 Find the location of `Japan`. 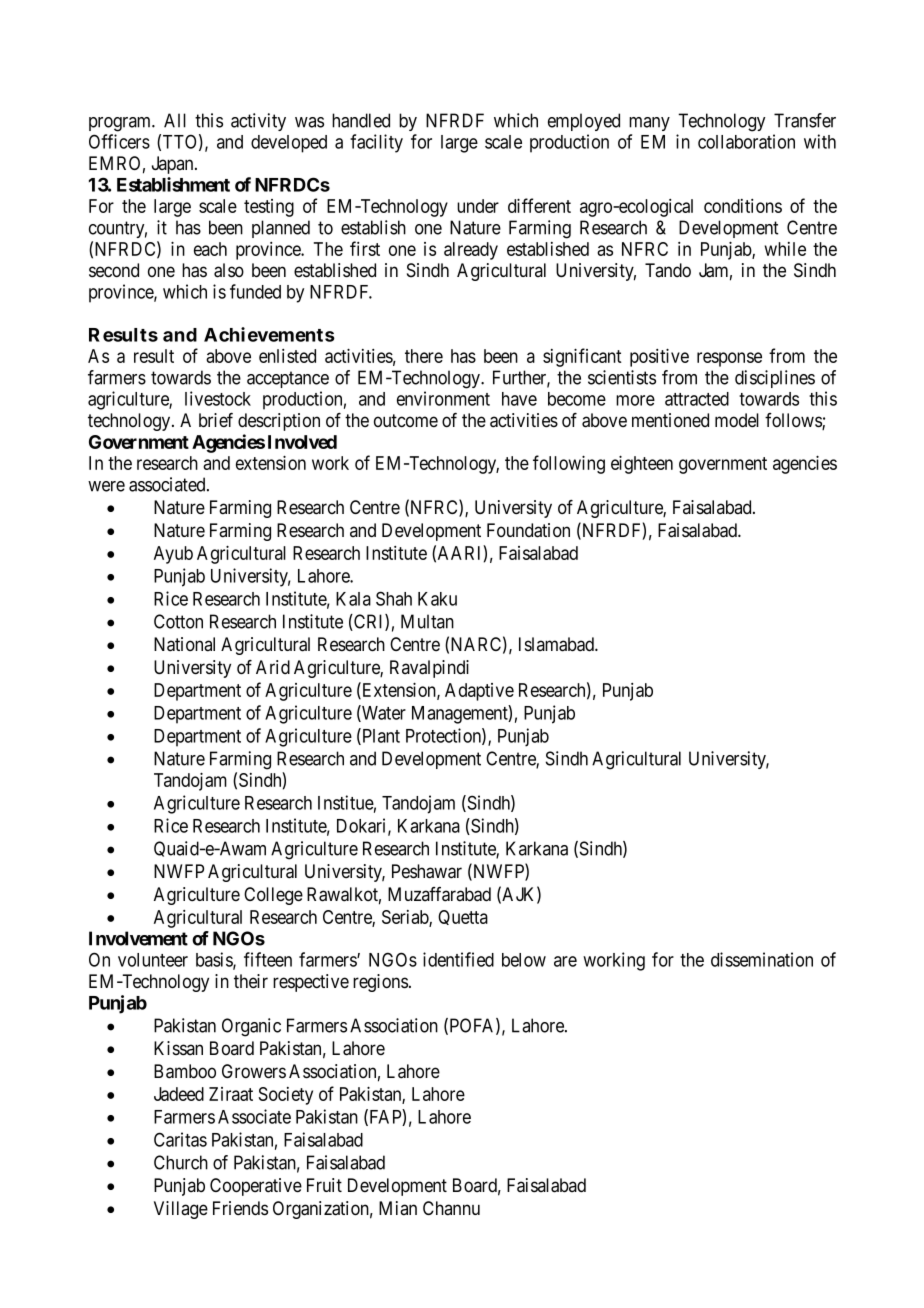

Japan is located at coordinates (174, 165).
